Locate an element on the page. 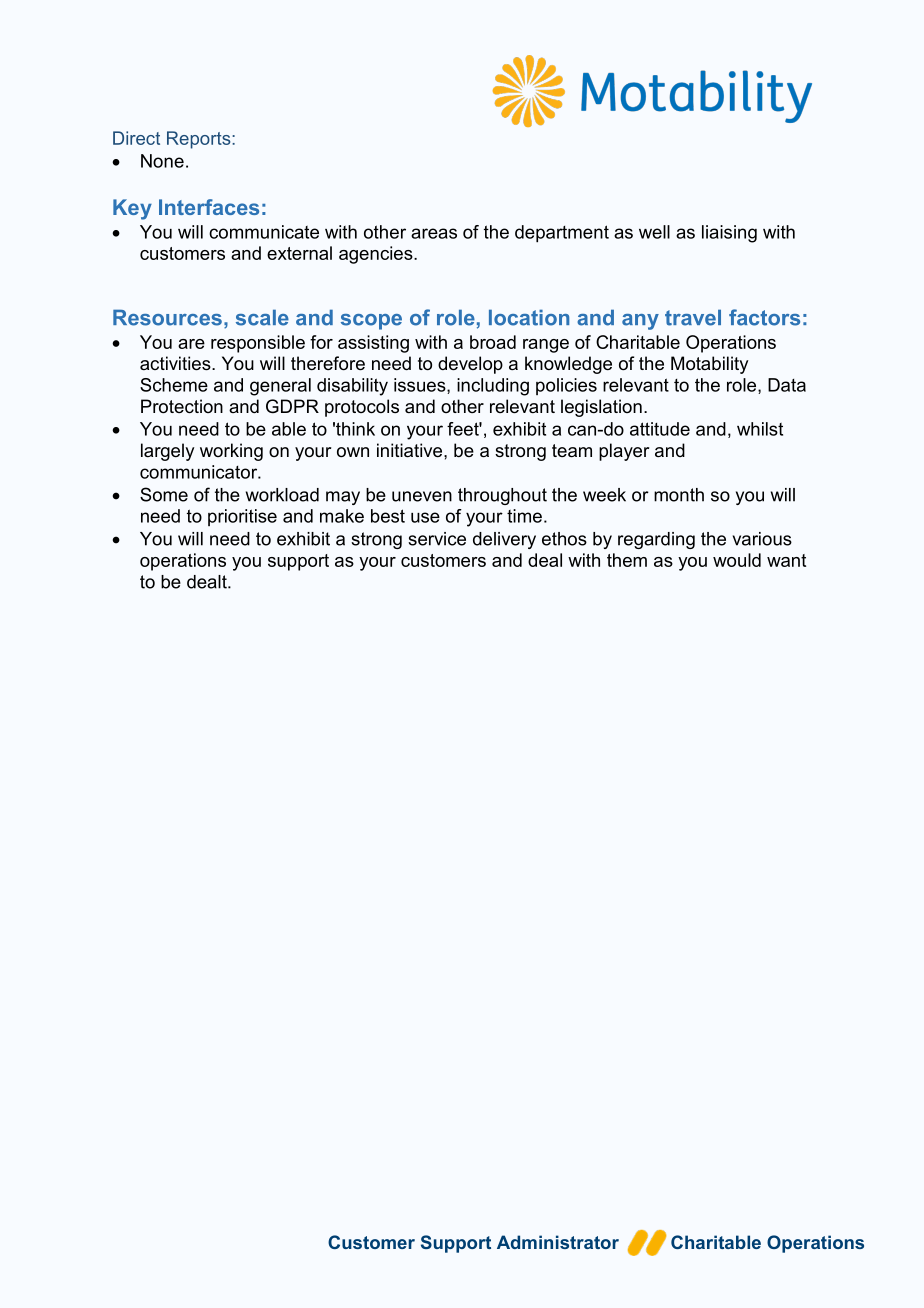 The image size is (924, 1308). areas is located at coordinates (434, 233).
